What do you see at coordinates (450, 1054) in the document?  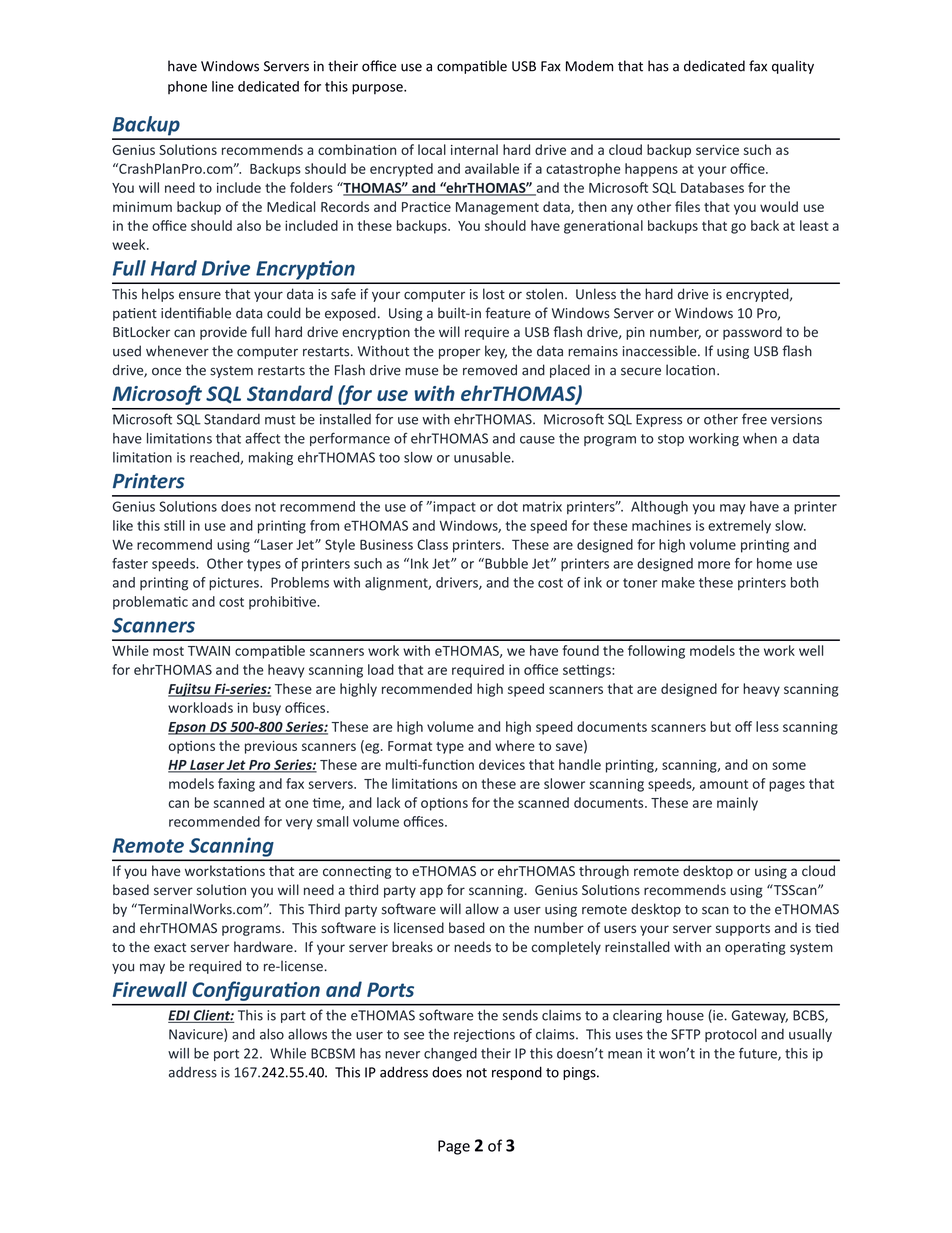 I see `changed` at bounding box center [450, 1054].
